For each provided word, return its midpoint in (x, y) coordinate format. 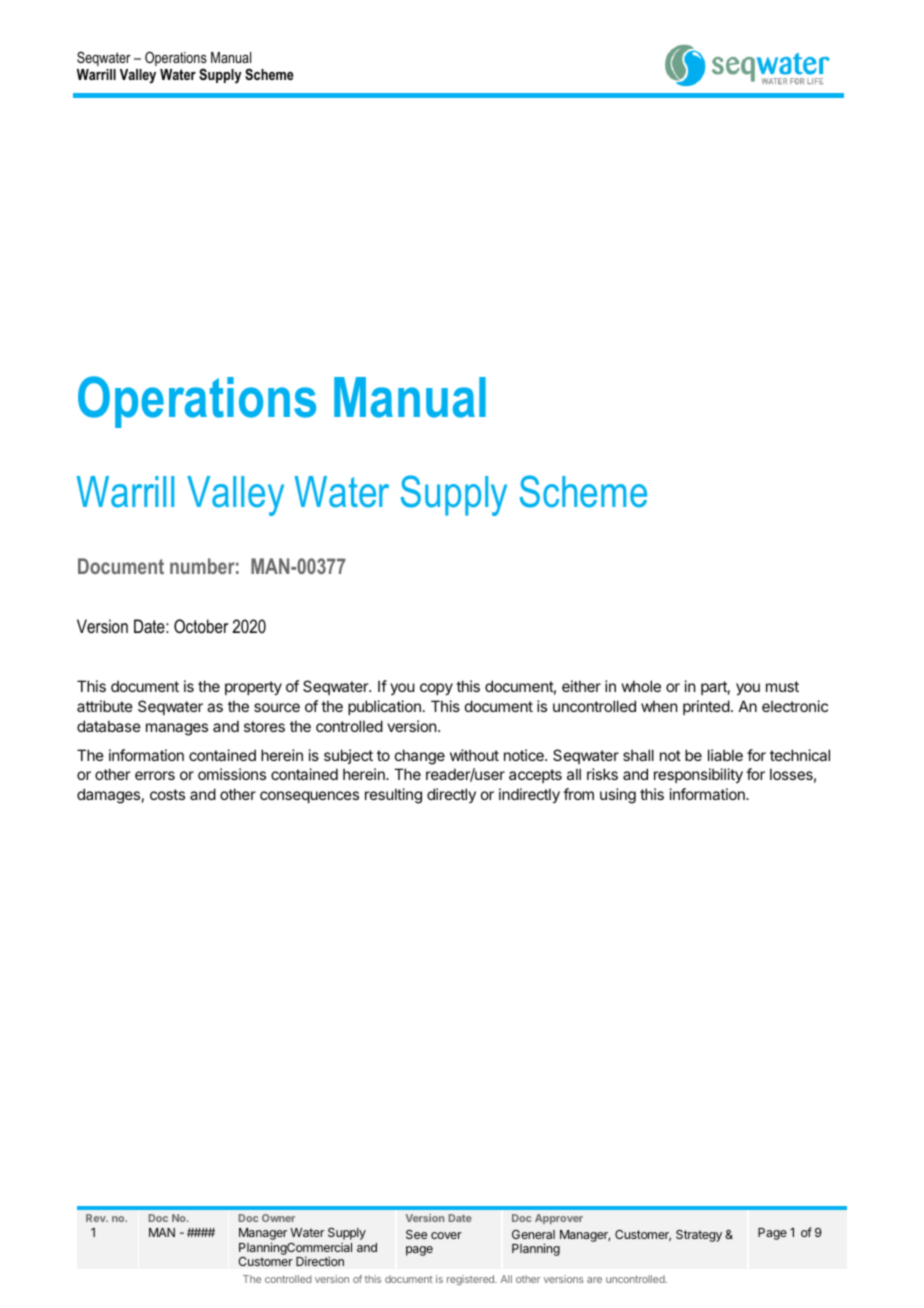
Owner (278, 1218)
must (782, 686)
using (618, 796)
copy (436, 689)
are (594, 1280)
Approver (559, 1219)
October (201, 626)
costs (167, 794)
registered (471, 1280)
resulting (393, 796)
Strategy (699, 1236)
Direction (320, 1261)
